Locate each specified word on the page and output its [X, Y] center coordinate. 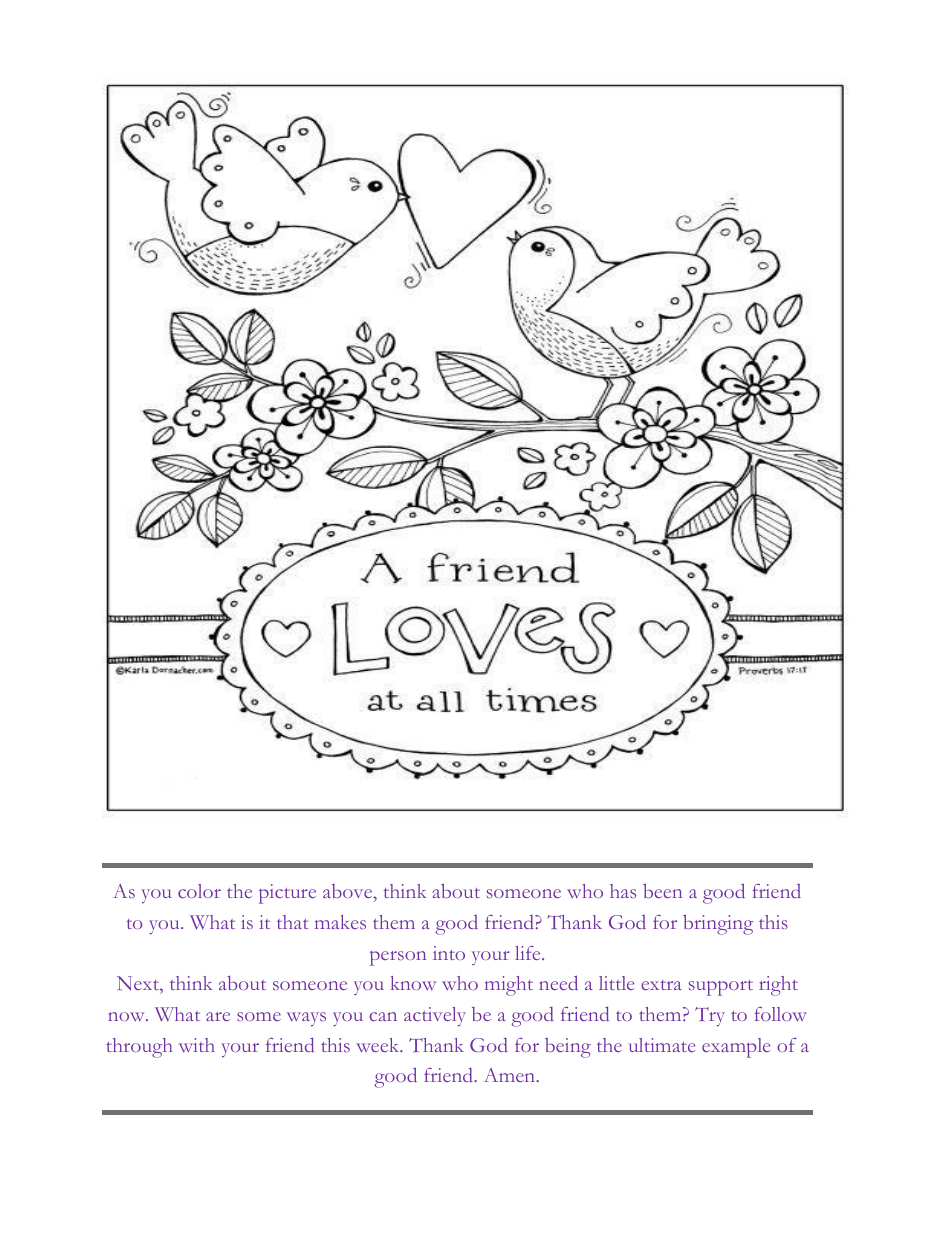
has [623, 891]
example [736, 1048]
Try [710, 1017]
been [662, 891]
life [529, 953]
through [139, 1048]
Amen [511, 1075]
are [218, 1016]
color [199, 891]
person [398, 958]
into [449, 953]
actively [435, 1017]
